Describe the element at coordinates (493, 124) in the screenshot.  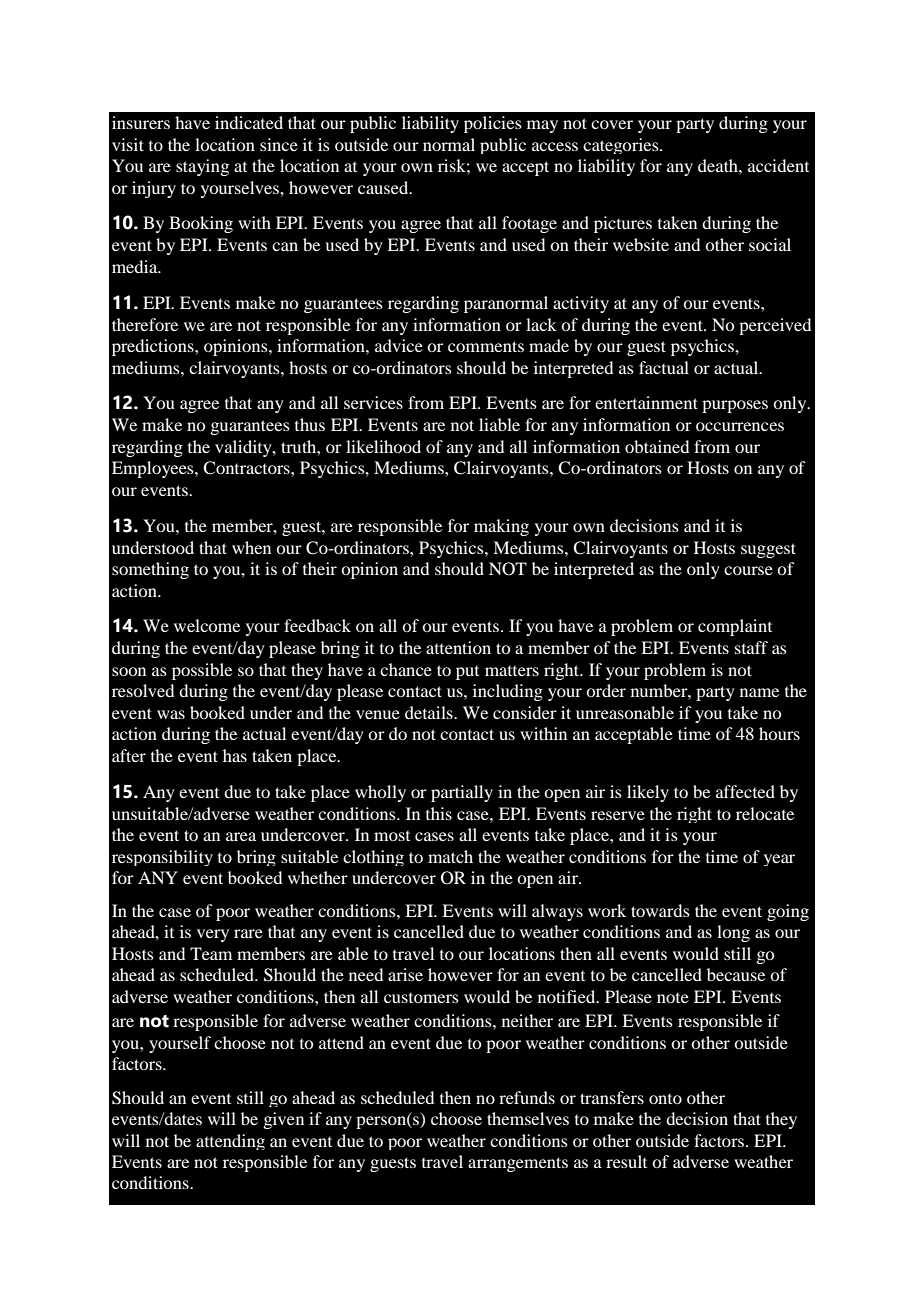
I see `policies` at that location.
